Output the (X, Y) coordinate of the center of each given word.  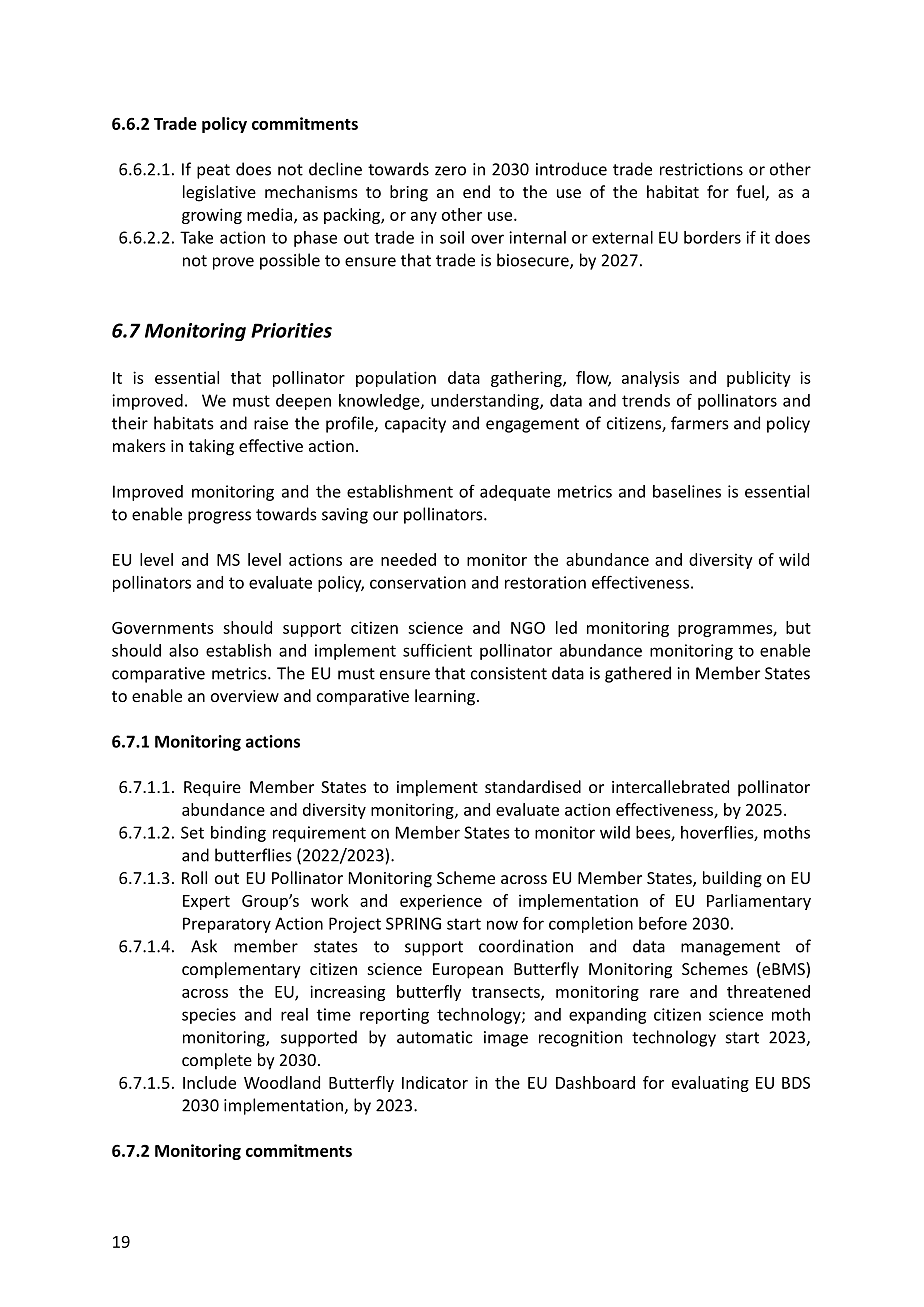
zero (450, 171)
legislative (219, 193)
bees (654, 833)
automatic (435, 1037)
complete (217, 1061)
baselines (687, 491)
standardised (533, 786)
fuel (750, 191)
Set (192, 832)
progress (219, 517)
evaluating (710, 1084)
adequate (515, 493)
